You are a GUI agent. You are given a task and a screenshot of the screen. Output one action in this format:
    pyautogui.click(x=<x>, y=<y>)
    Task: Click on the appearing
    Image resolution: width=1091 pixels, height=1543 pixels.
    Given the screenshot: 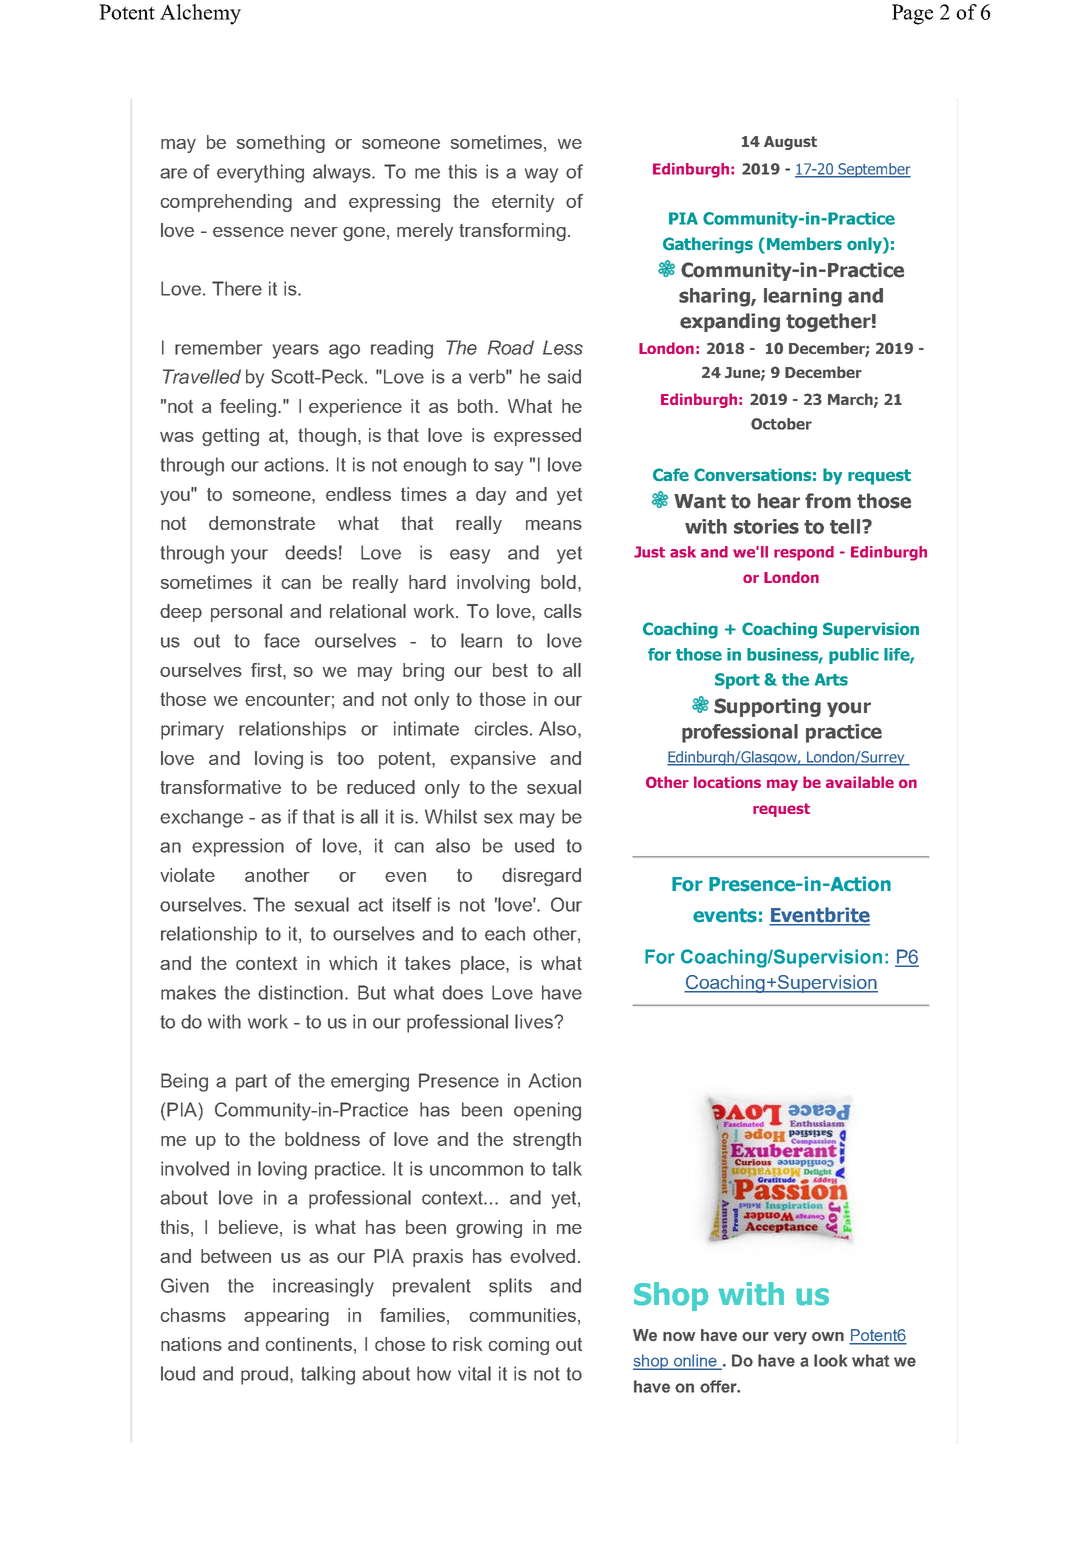 What is the action you would take?
    pyautogui.click(x=286, y=1317)
